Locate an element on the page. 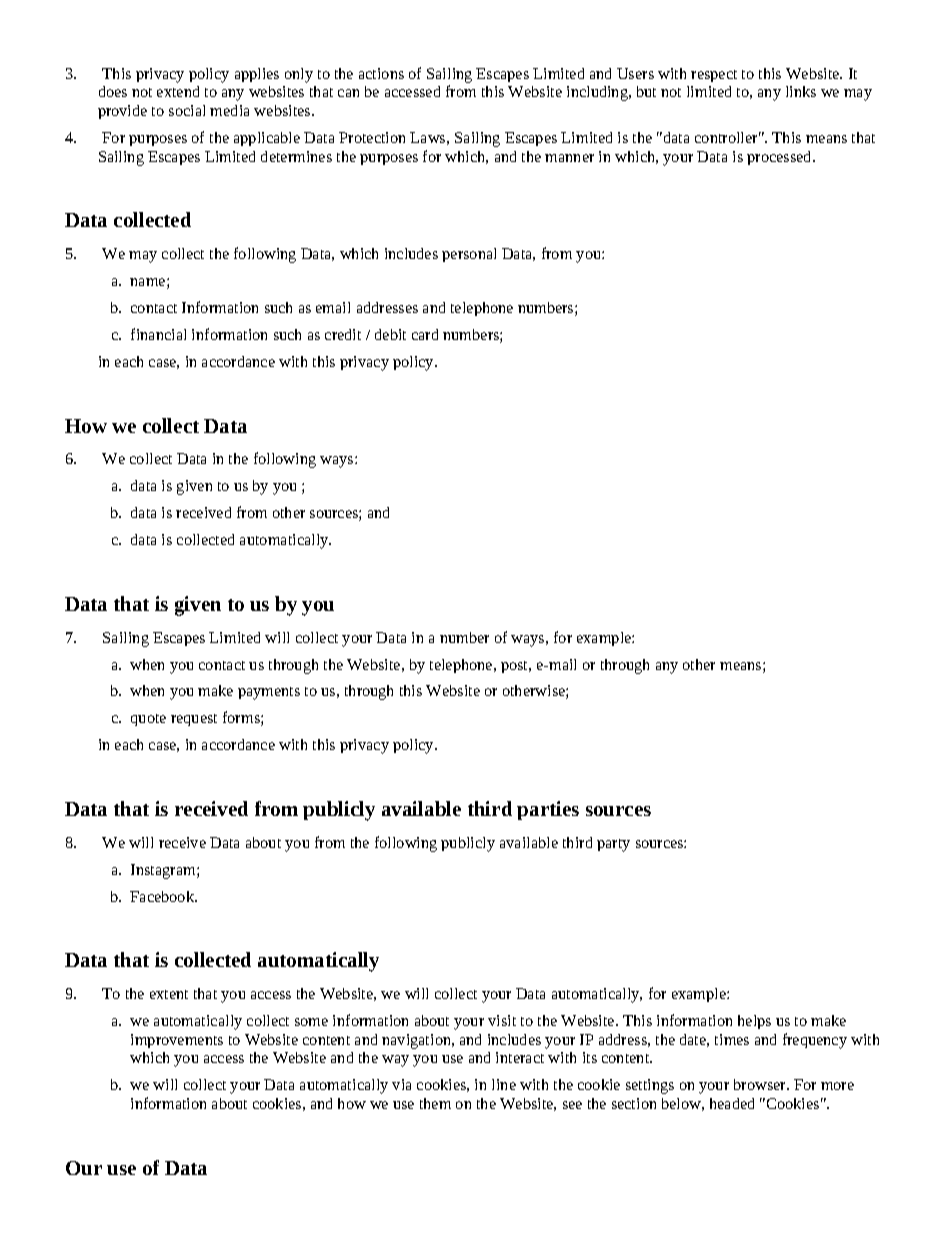 This image has height=1233, width=952. visit is located at coordinates (502, 1020).
